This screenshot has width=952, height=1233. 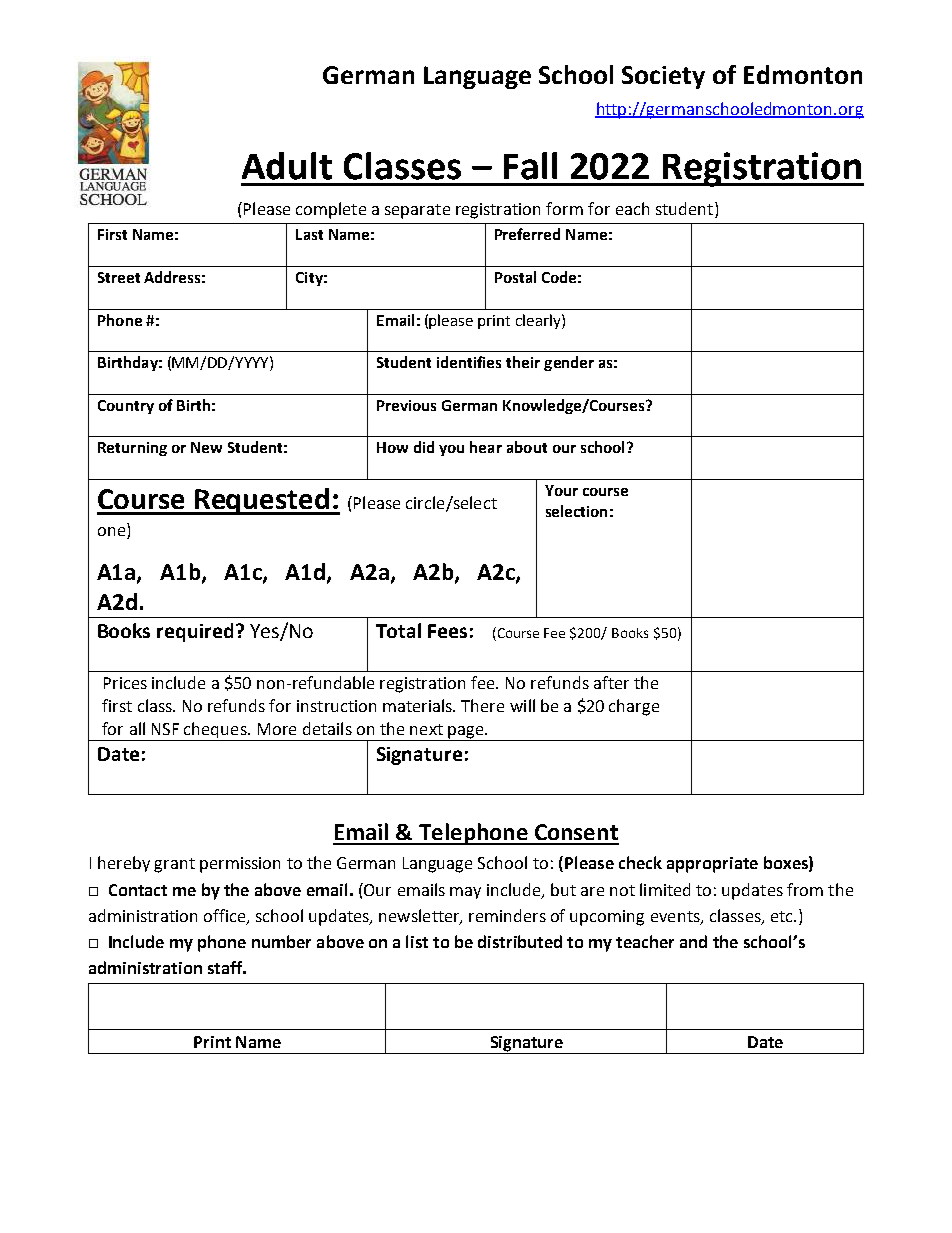 What do you see at coordinates (226, 916) in the screenshot?
I see `office` at bounding box center [226, 916].
